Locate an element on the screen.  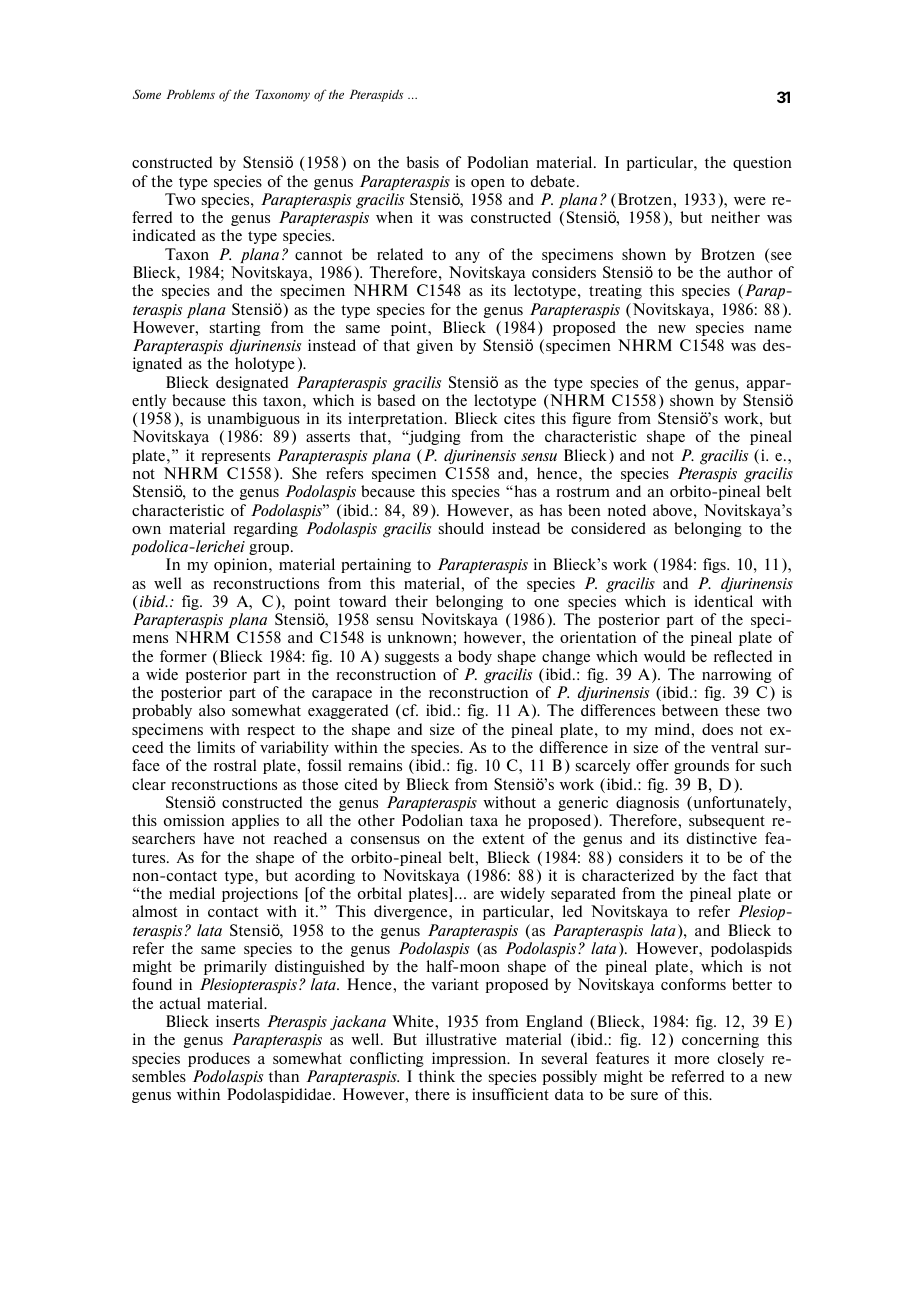
cites is located at coordinates (519, 418).
